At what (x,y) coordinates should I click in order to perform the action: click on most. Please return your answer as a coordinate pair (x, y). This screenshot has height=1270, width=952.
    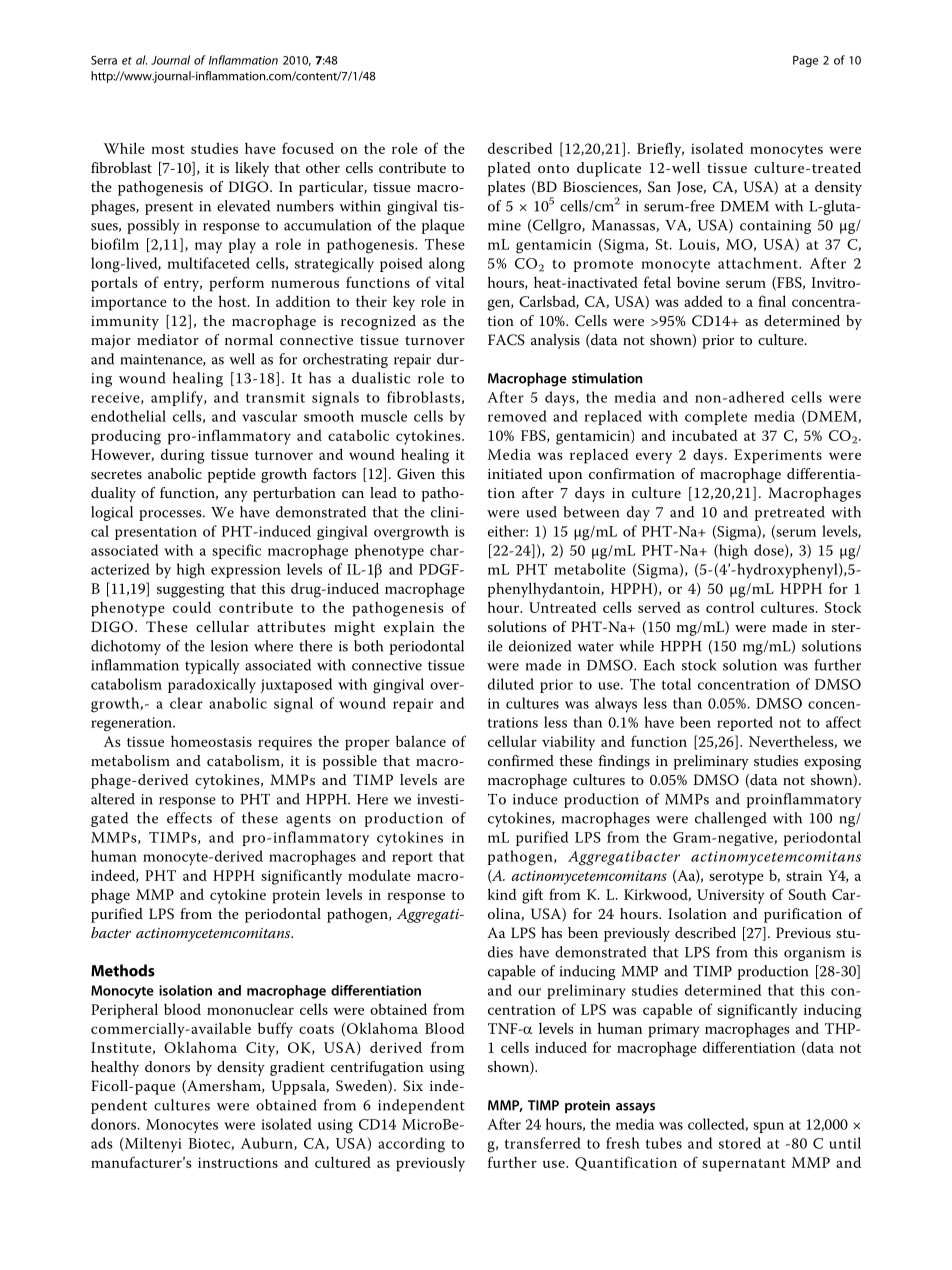
    Looking at the image, I should click on (167, 149).
